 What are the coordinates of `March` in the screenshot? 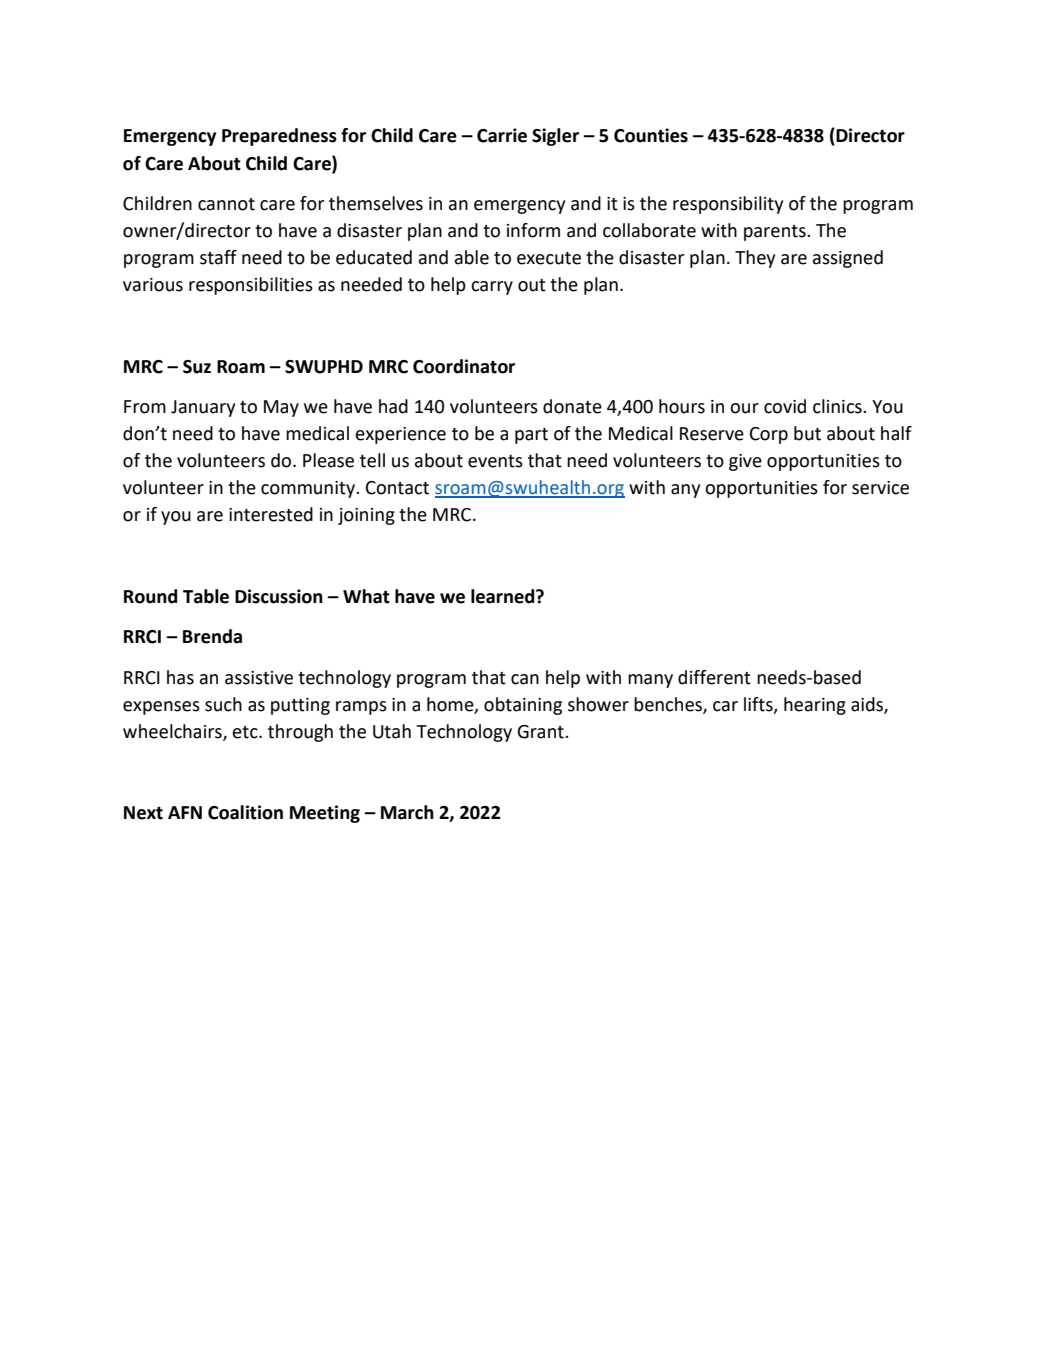 It's located at (407, 812).
